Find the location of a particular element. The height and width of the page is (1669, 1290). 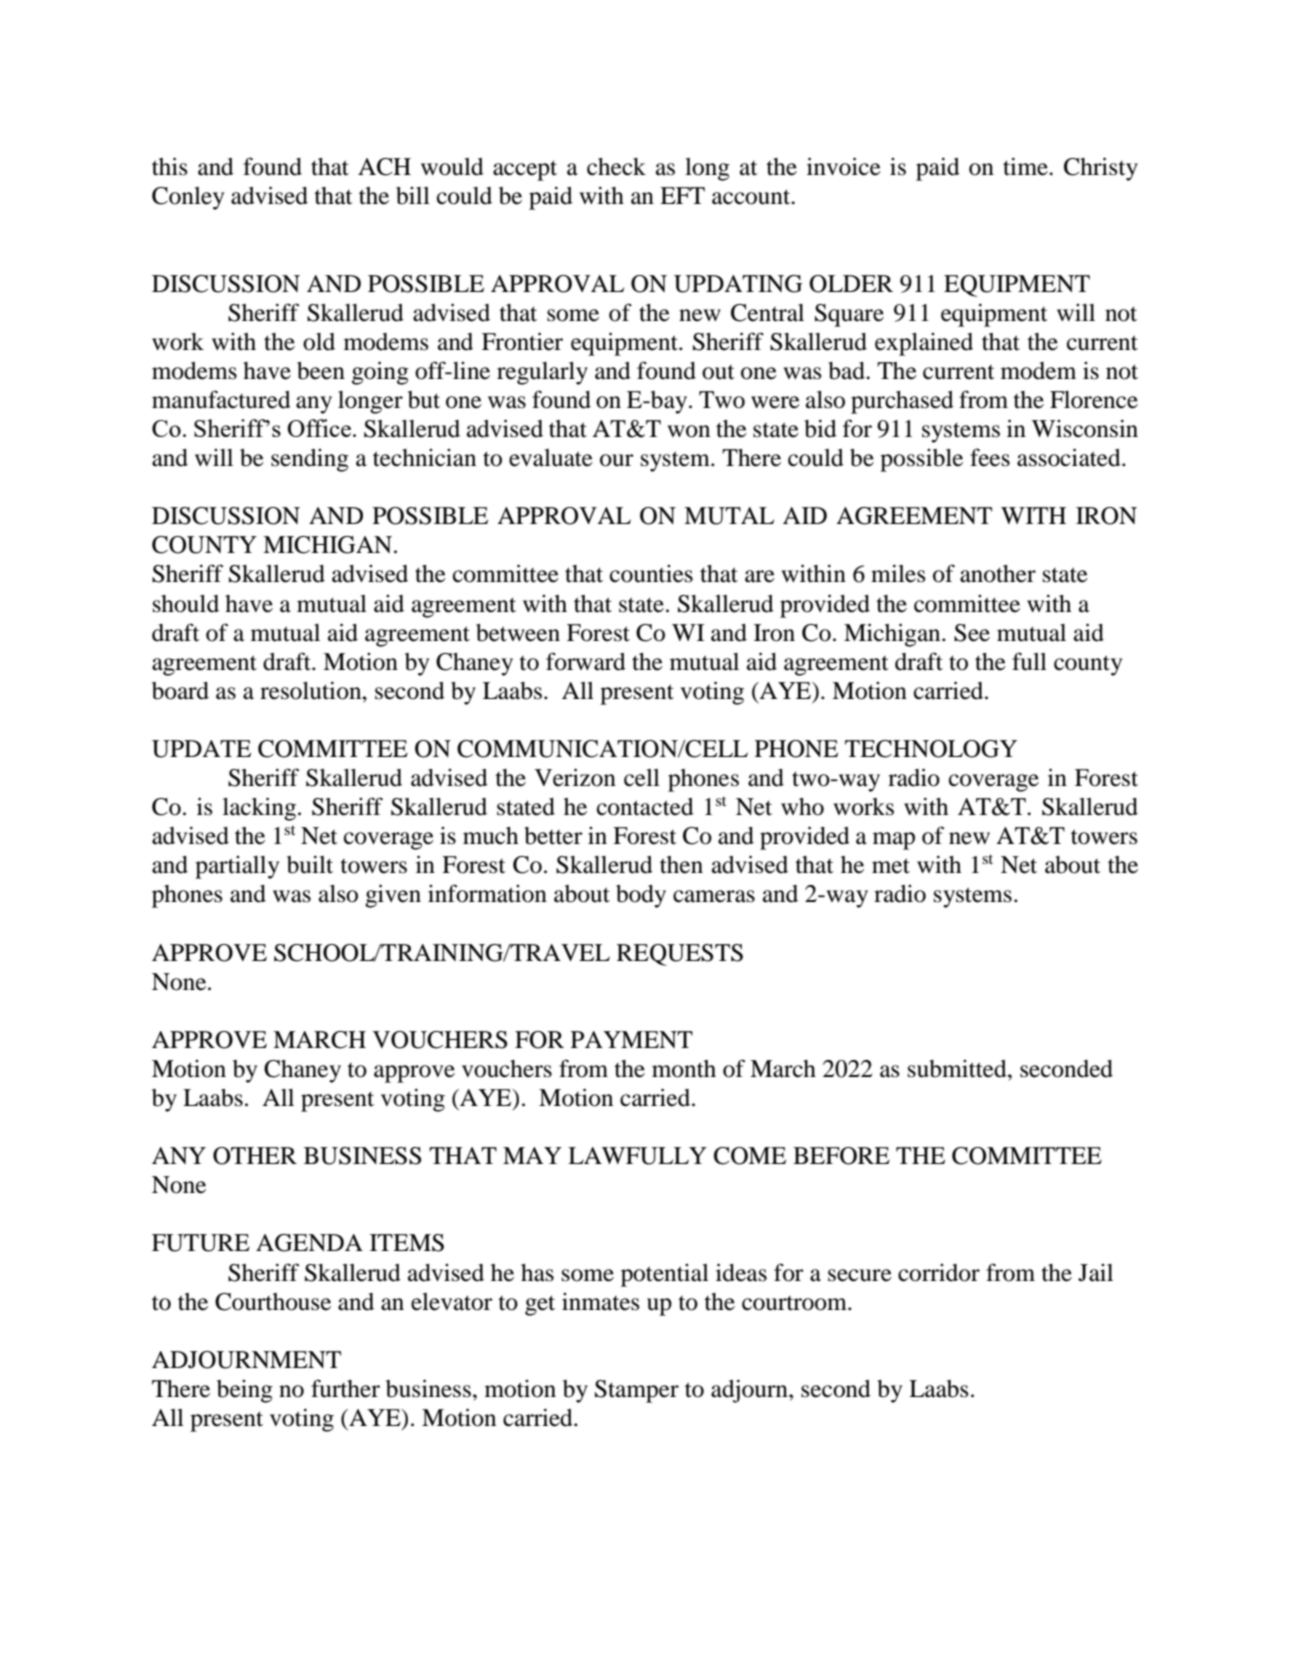

EFT is located at coordinates (682, 195).
